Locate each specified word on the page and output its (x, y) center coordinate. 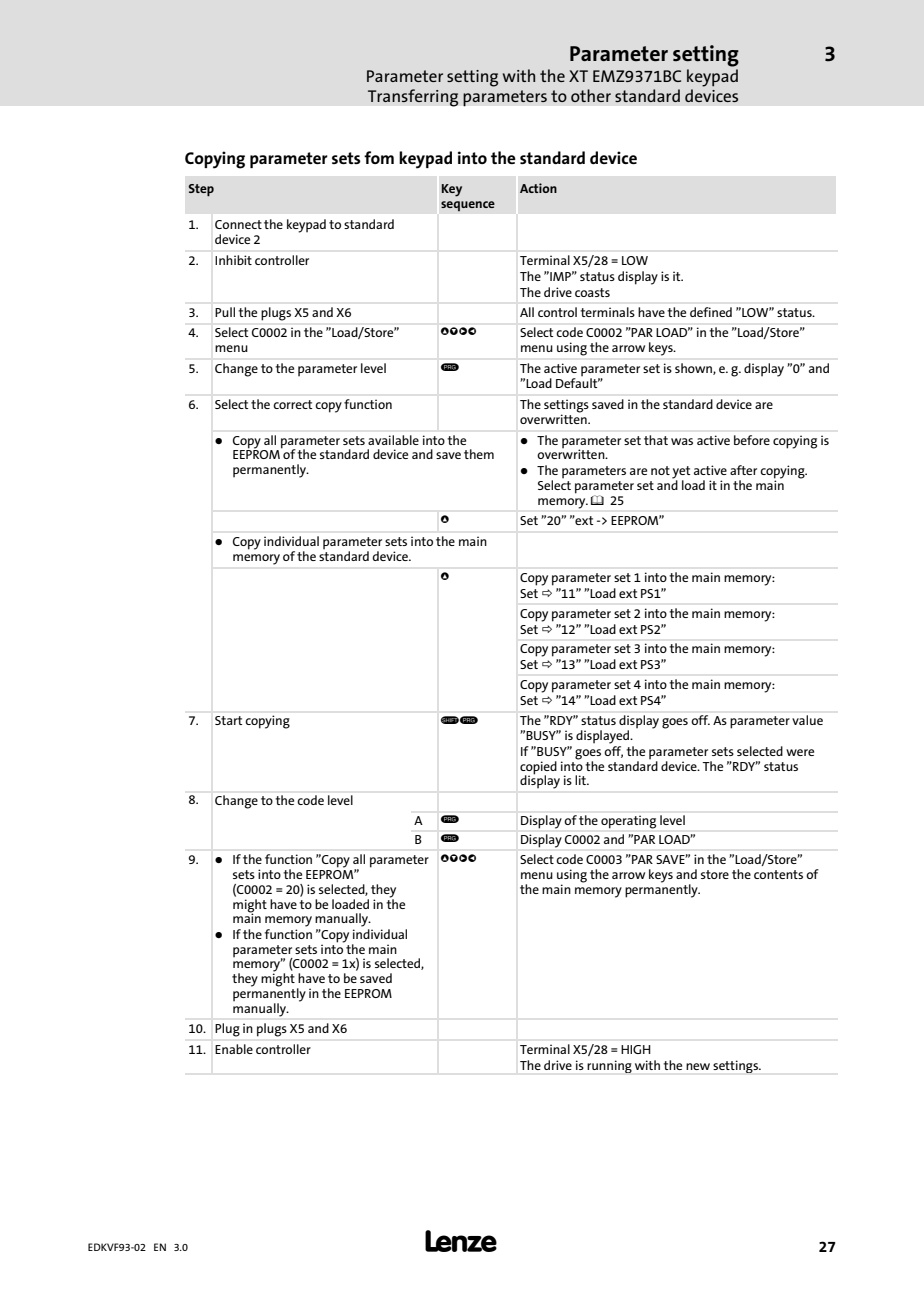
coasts (592, 292)
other (591, 95)
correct (292, 404)
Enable (234, 1049)
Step (201, 190)
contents (778, 874)
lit (582, 780)
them (479, 454)
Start (228, 720)
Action (538, 188)
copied (538, 768)
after (743, 470)
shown (694, 369)
